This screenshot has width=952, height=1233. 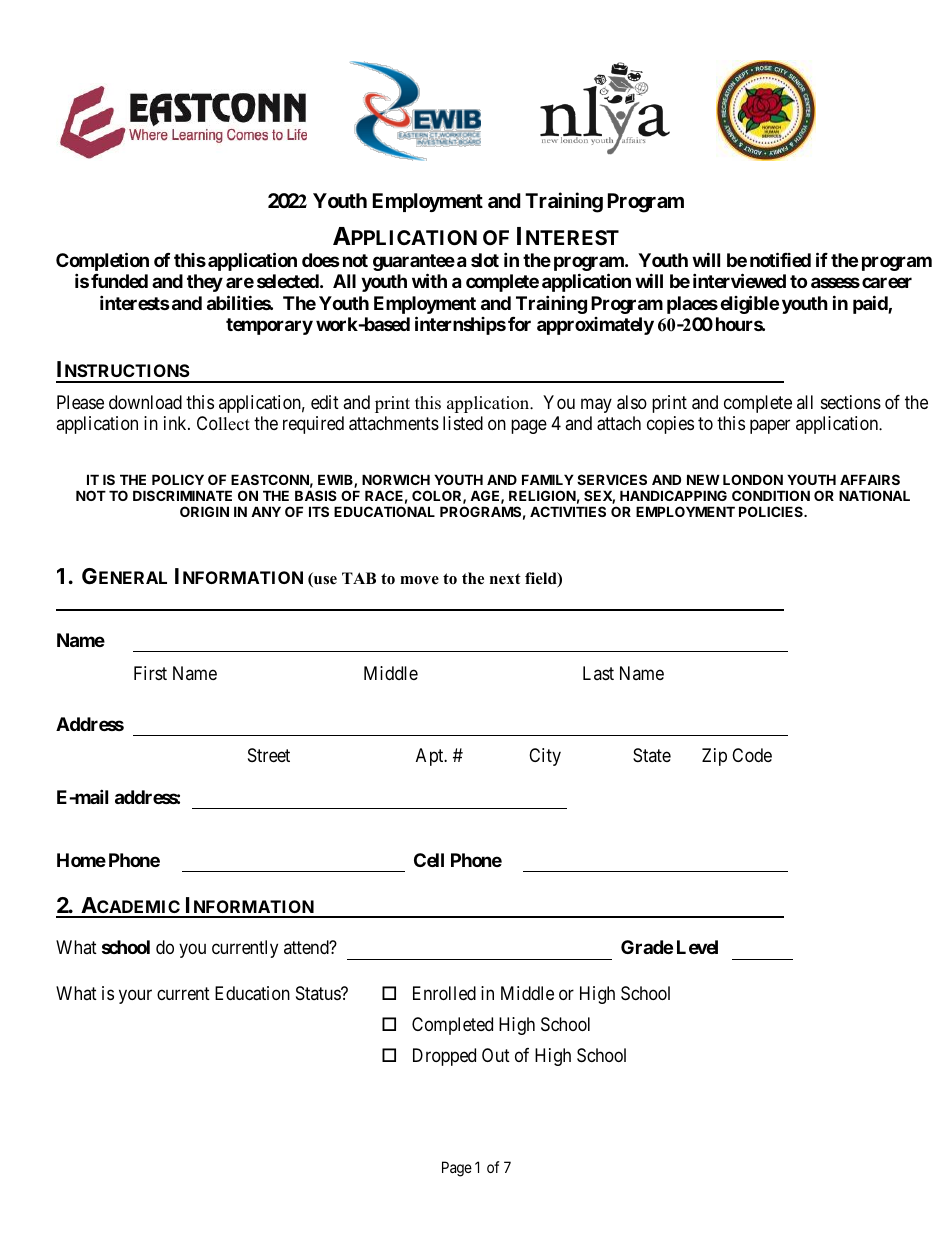 What do you see at coordinates (752, 755) in the screenshot?
I see `Code` at bounding box center [752, 755].
